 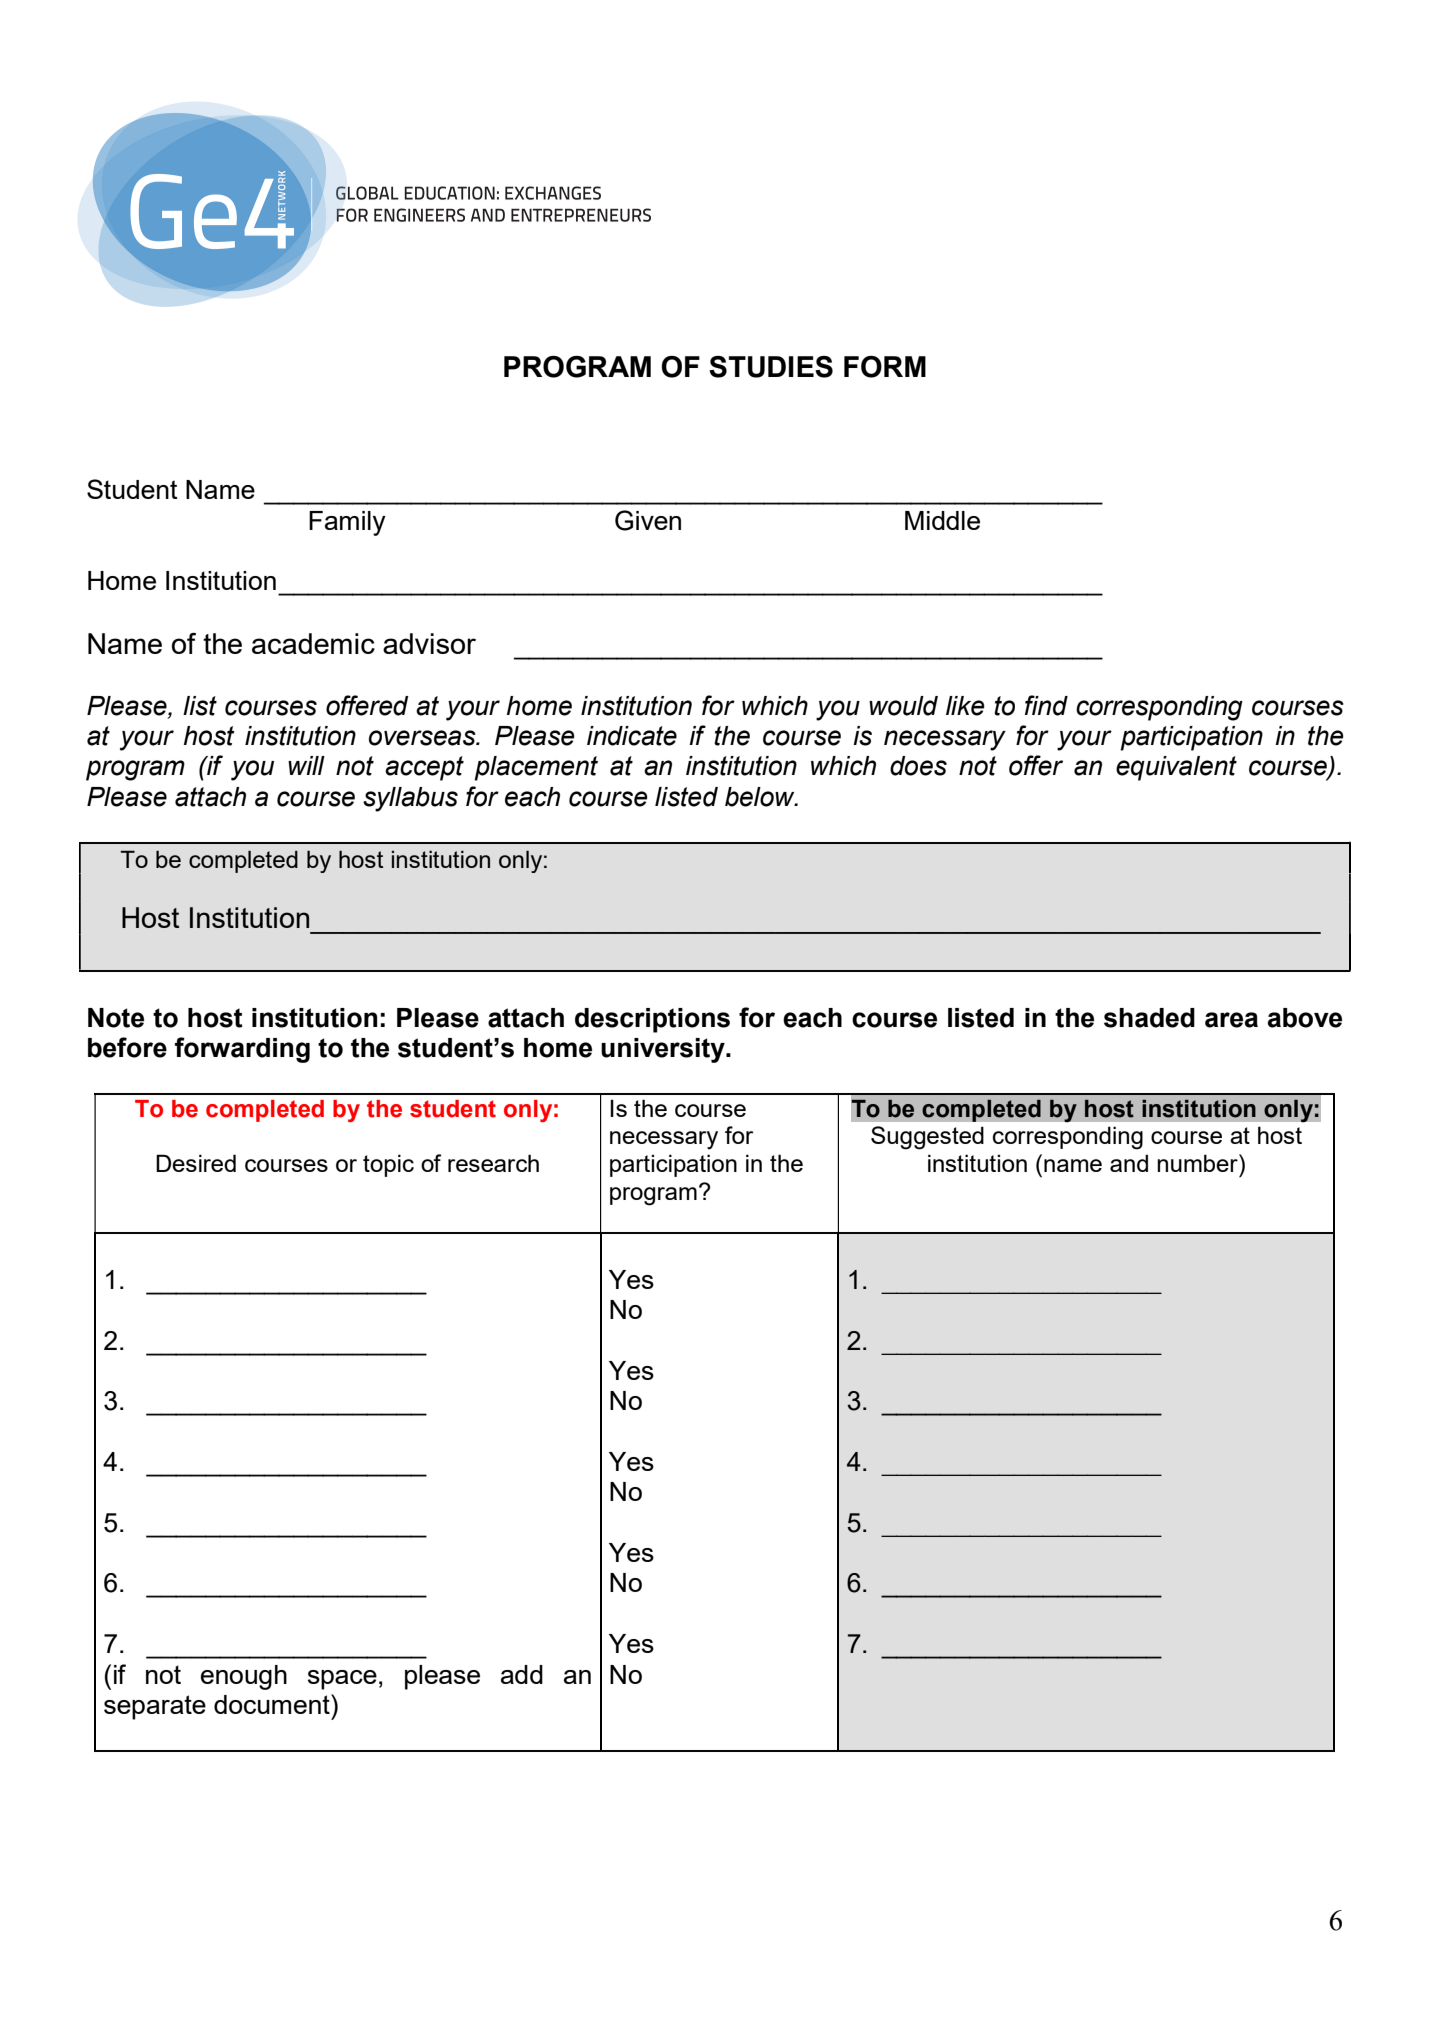 I want to click on will, so click(x=306, y=765).
